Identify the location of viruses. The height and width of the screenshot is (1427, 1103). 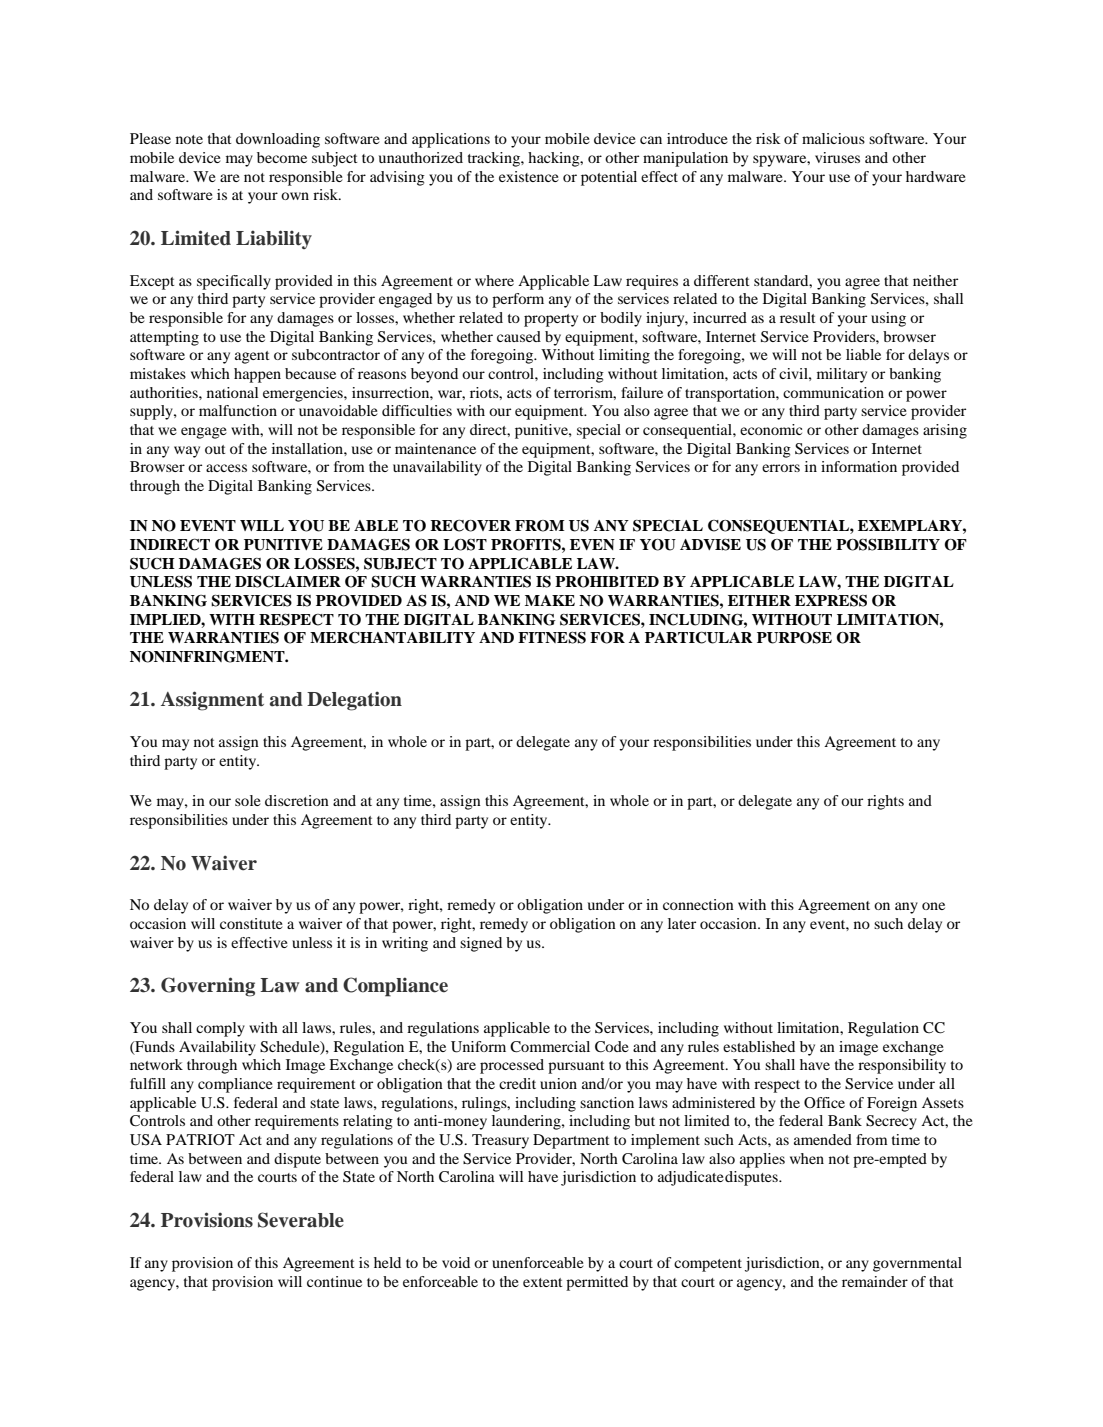
(837, 157).
